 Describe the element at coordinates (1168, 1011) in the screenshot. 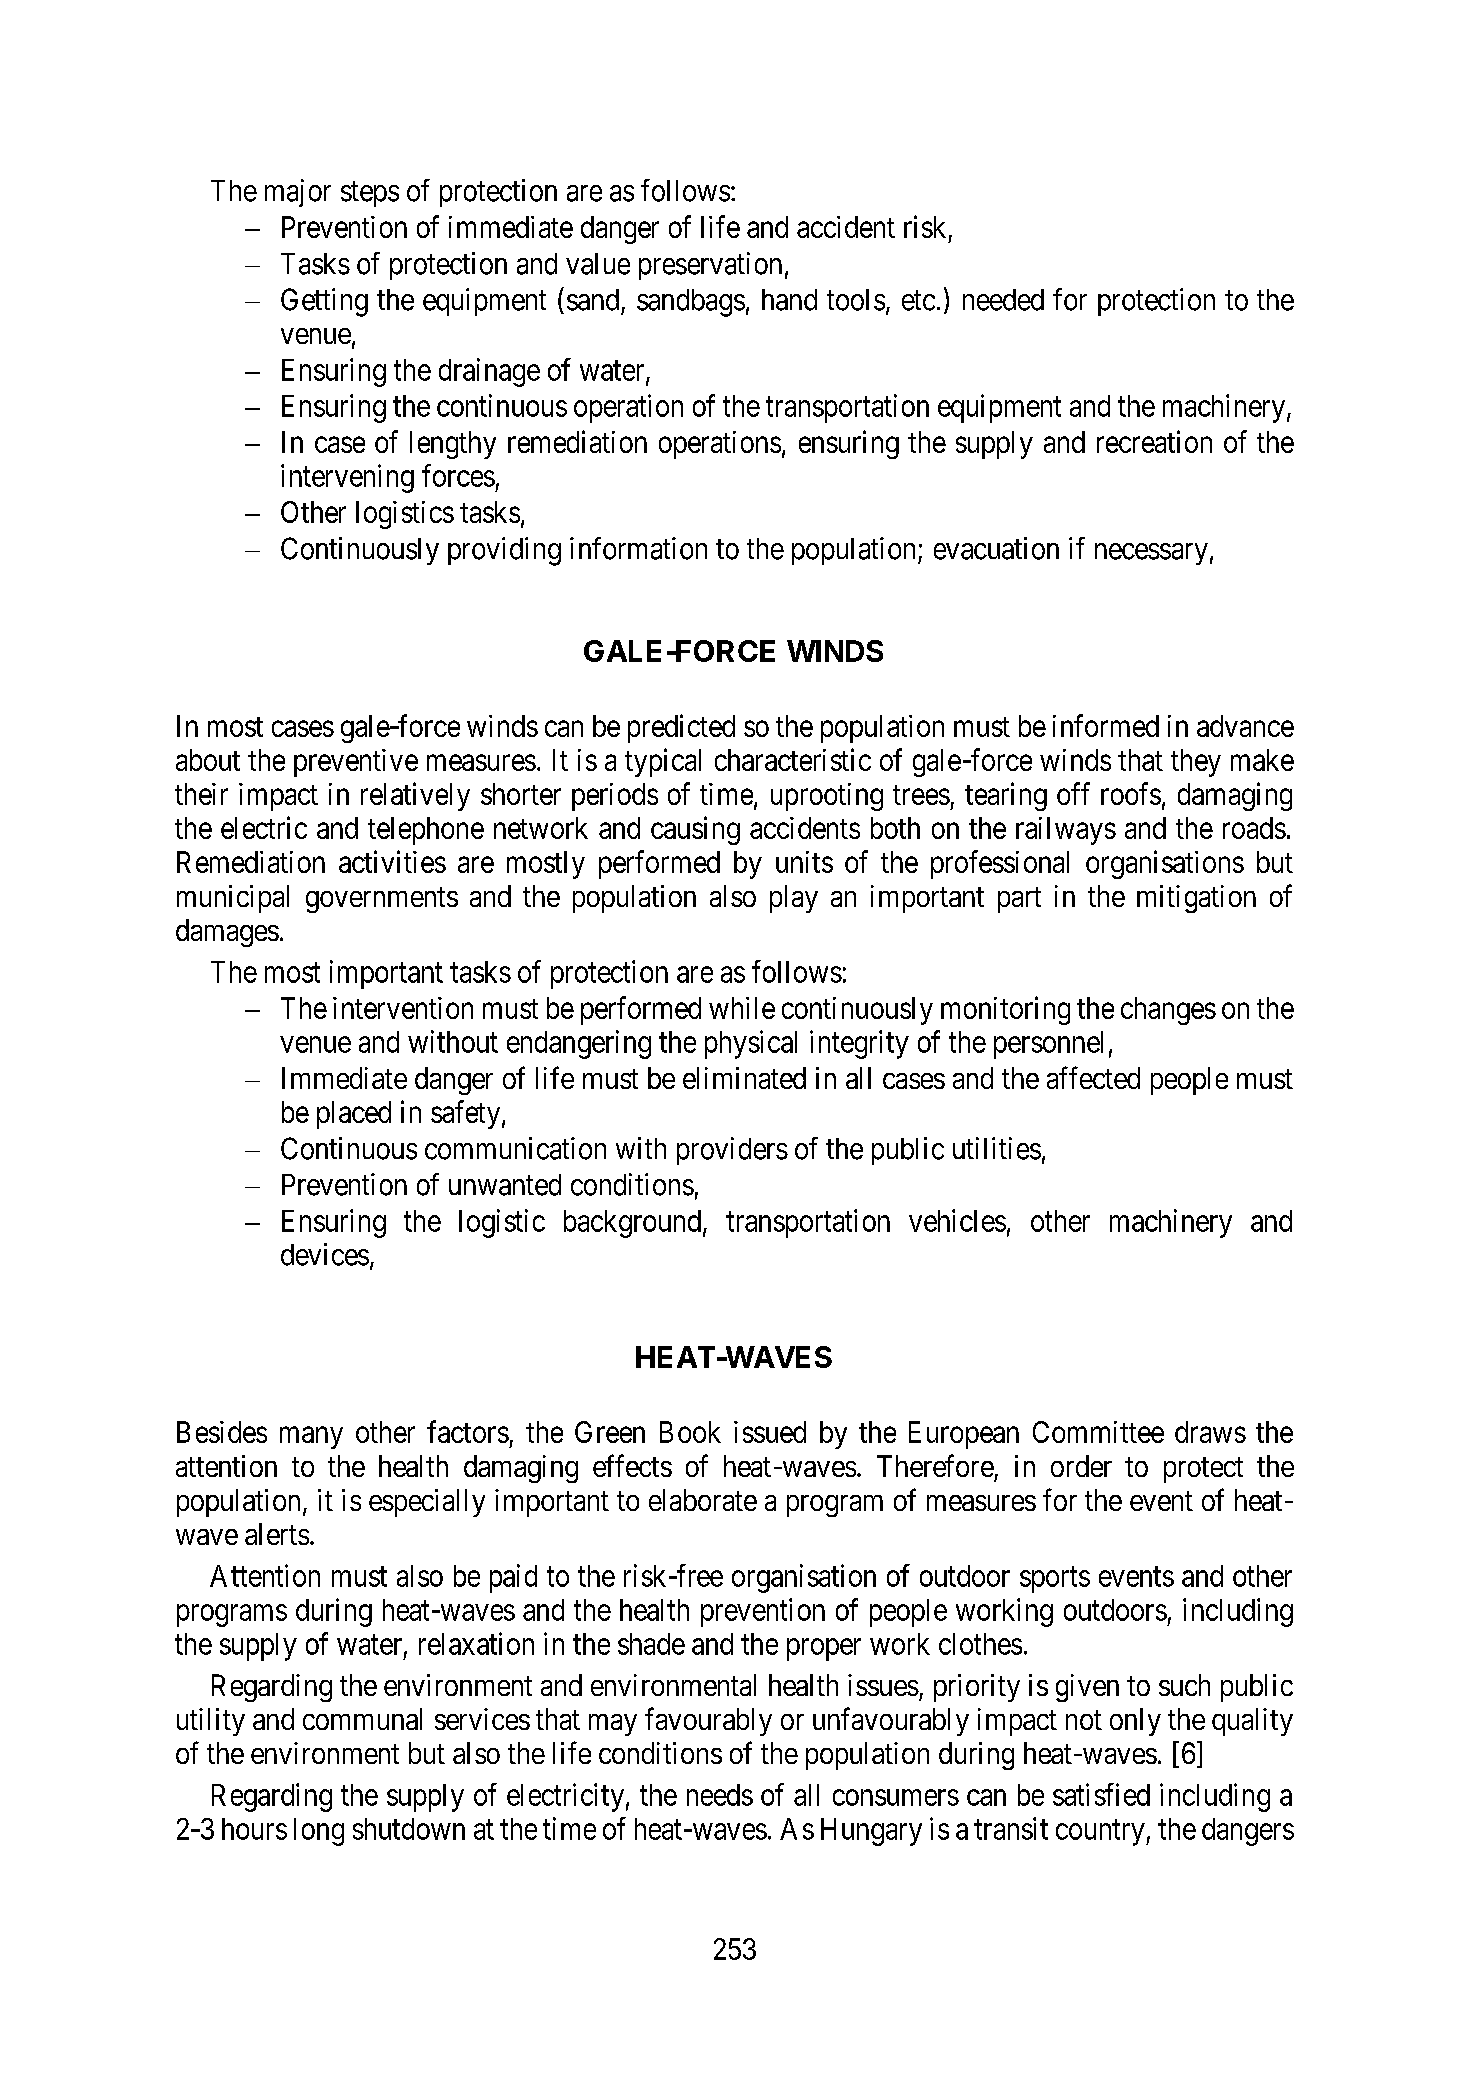

I see `changes` at that location.
